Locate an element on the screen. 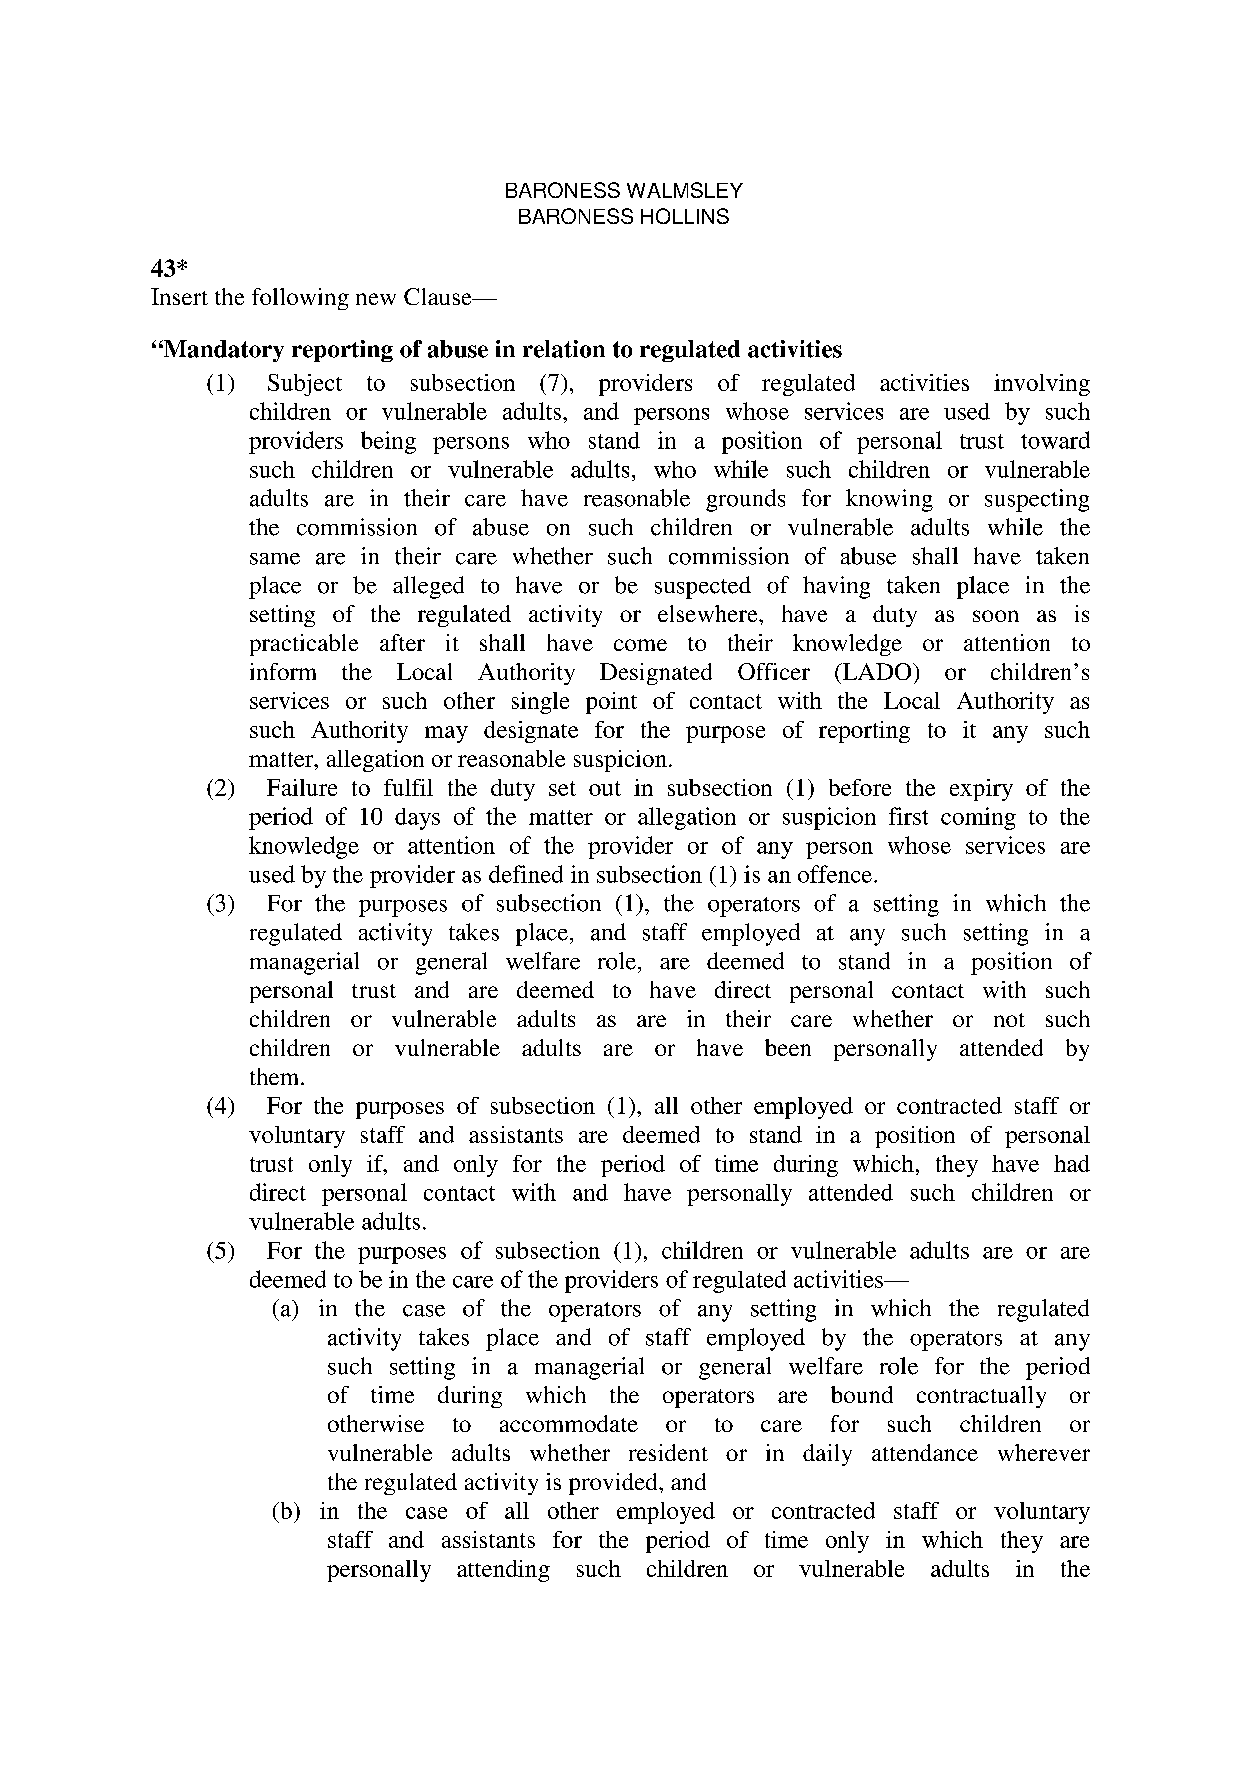  attending is located at coordinates (503, 1571).
